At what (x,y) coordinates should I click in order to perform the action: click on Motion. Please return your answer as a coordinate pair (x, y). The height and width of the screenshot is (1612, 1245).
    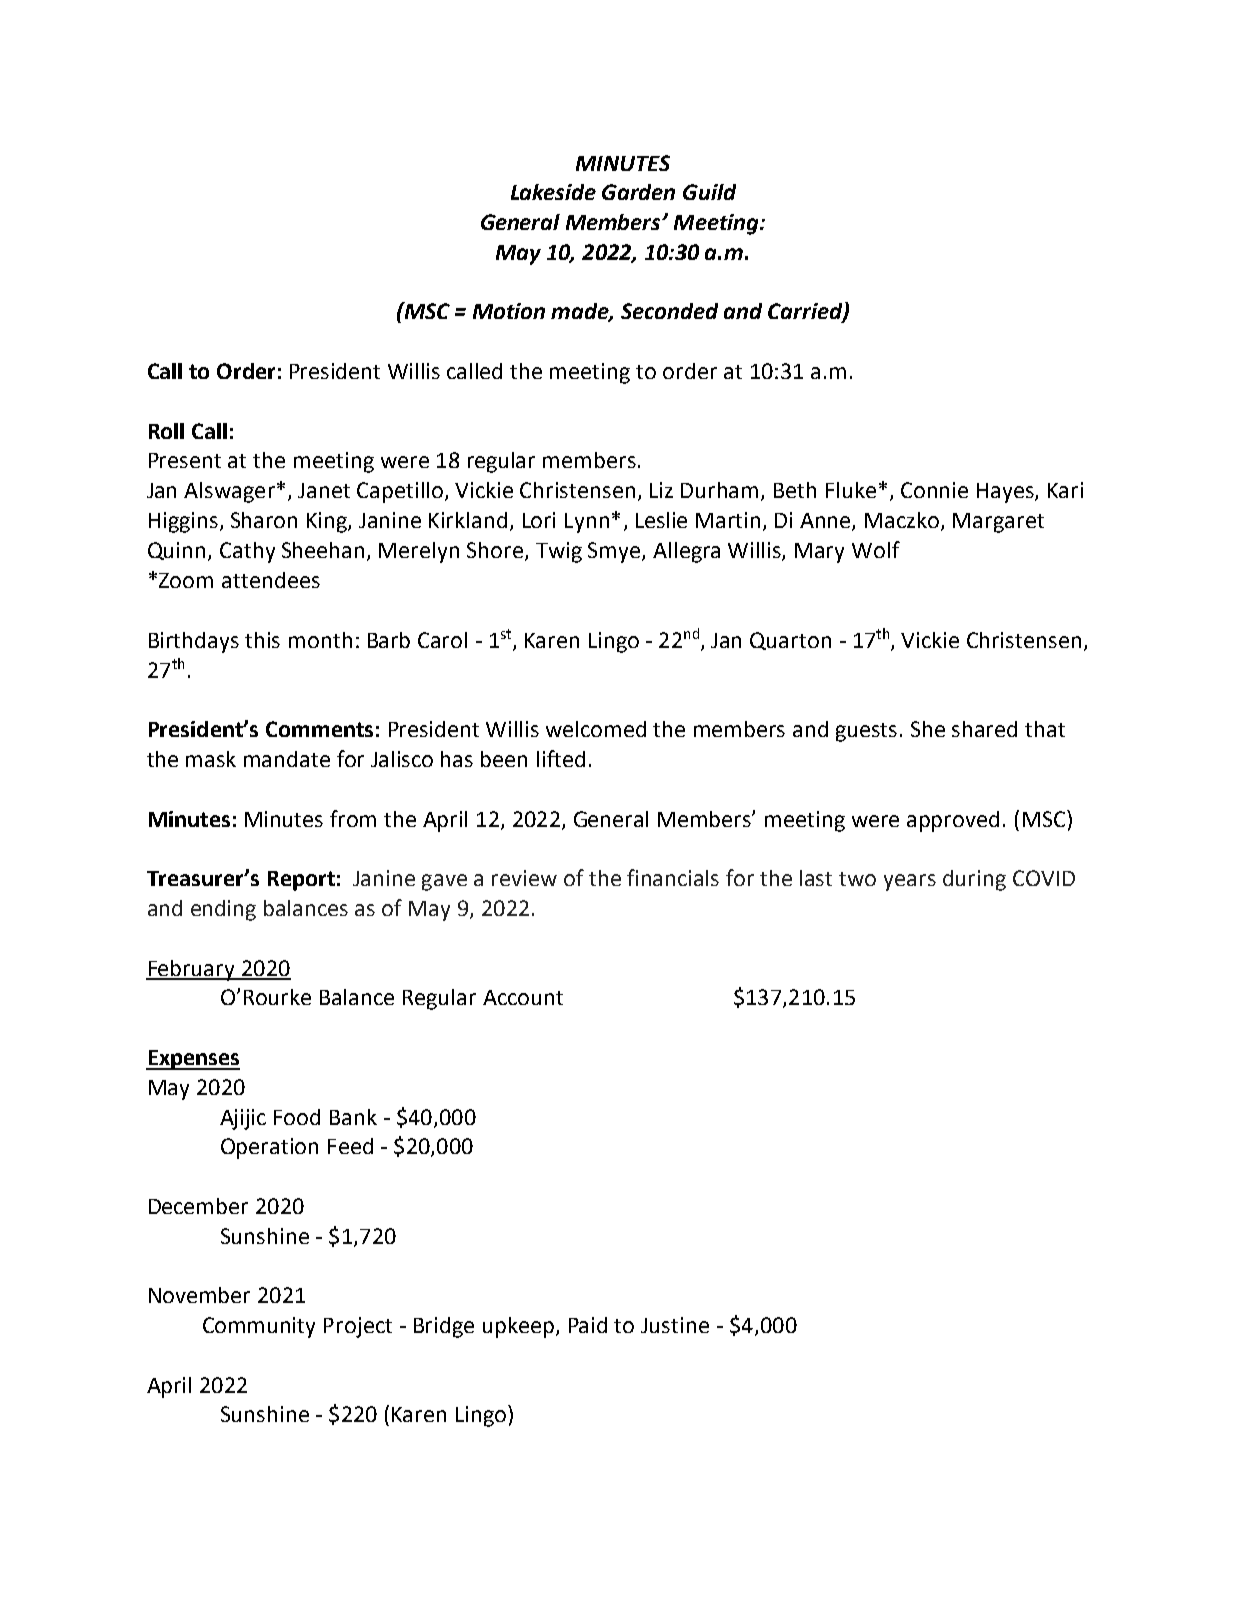
    Looking at the image, I should click on (509, 311).
